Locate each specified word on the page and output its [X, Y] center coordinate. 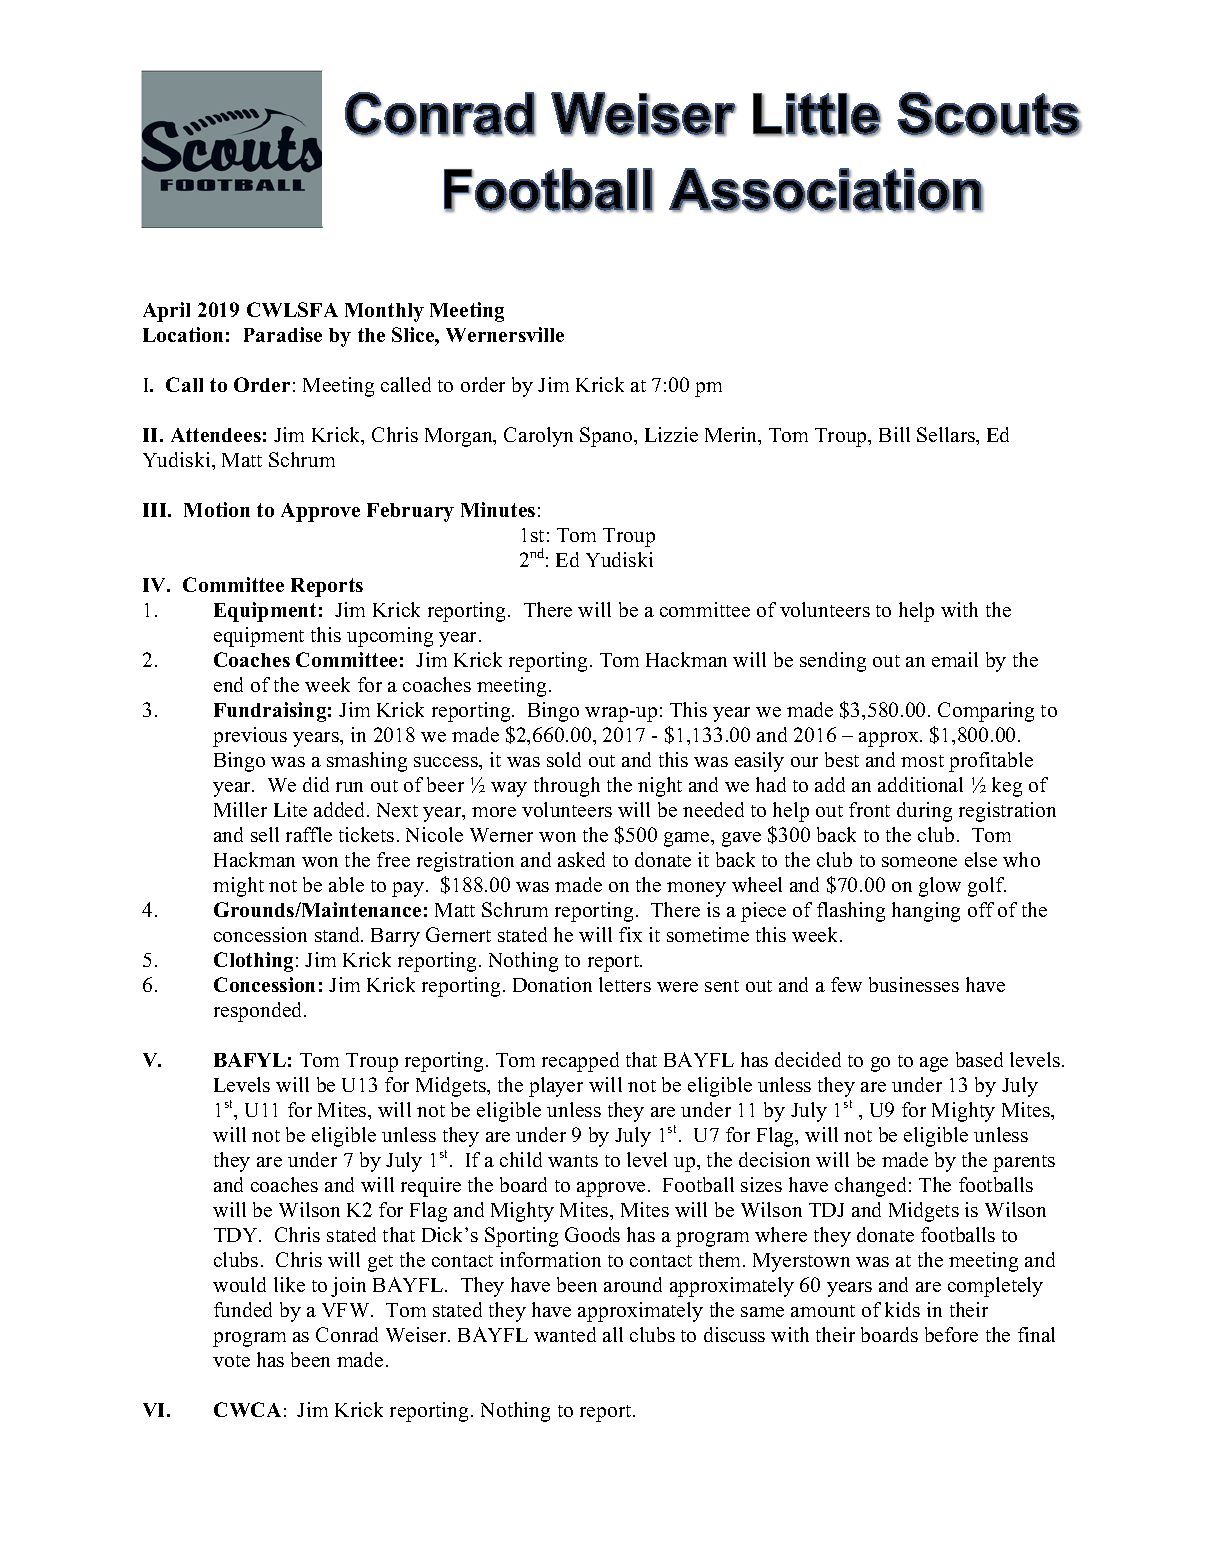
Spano [607, 437]
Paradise [283, 334]
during [924, 812]
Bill [894, 434]
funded [243, 1309]
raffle [309, 834]
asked [581, 859]
